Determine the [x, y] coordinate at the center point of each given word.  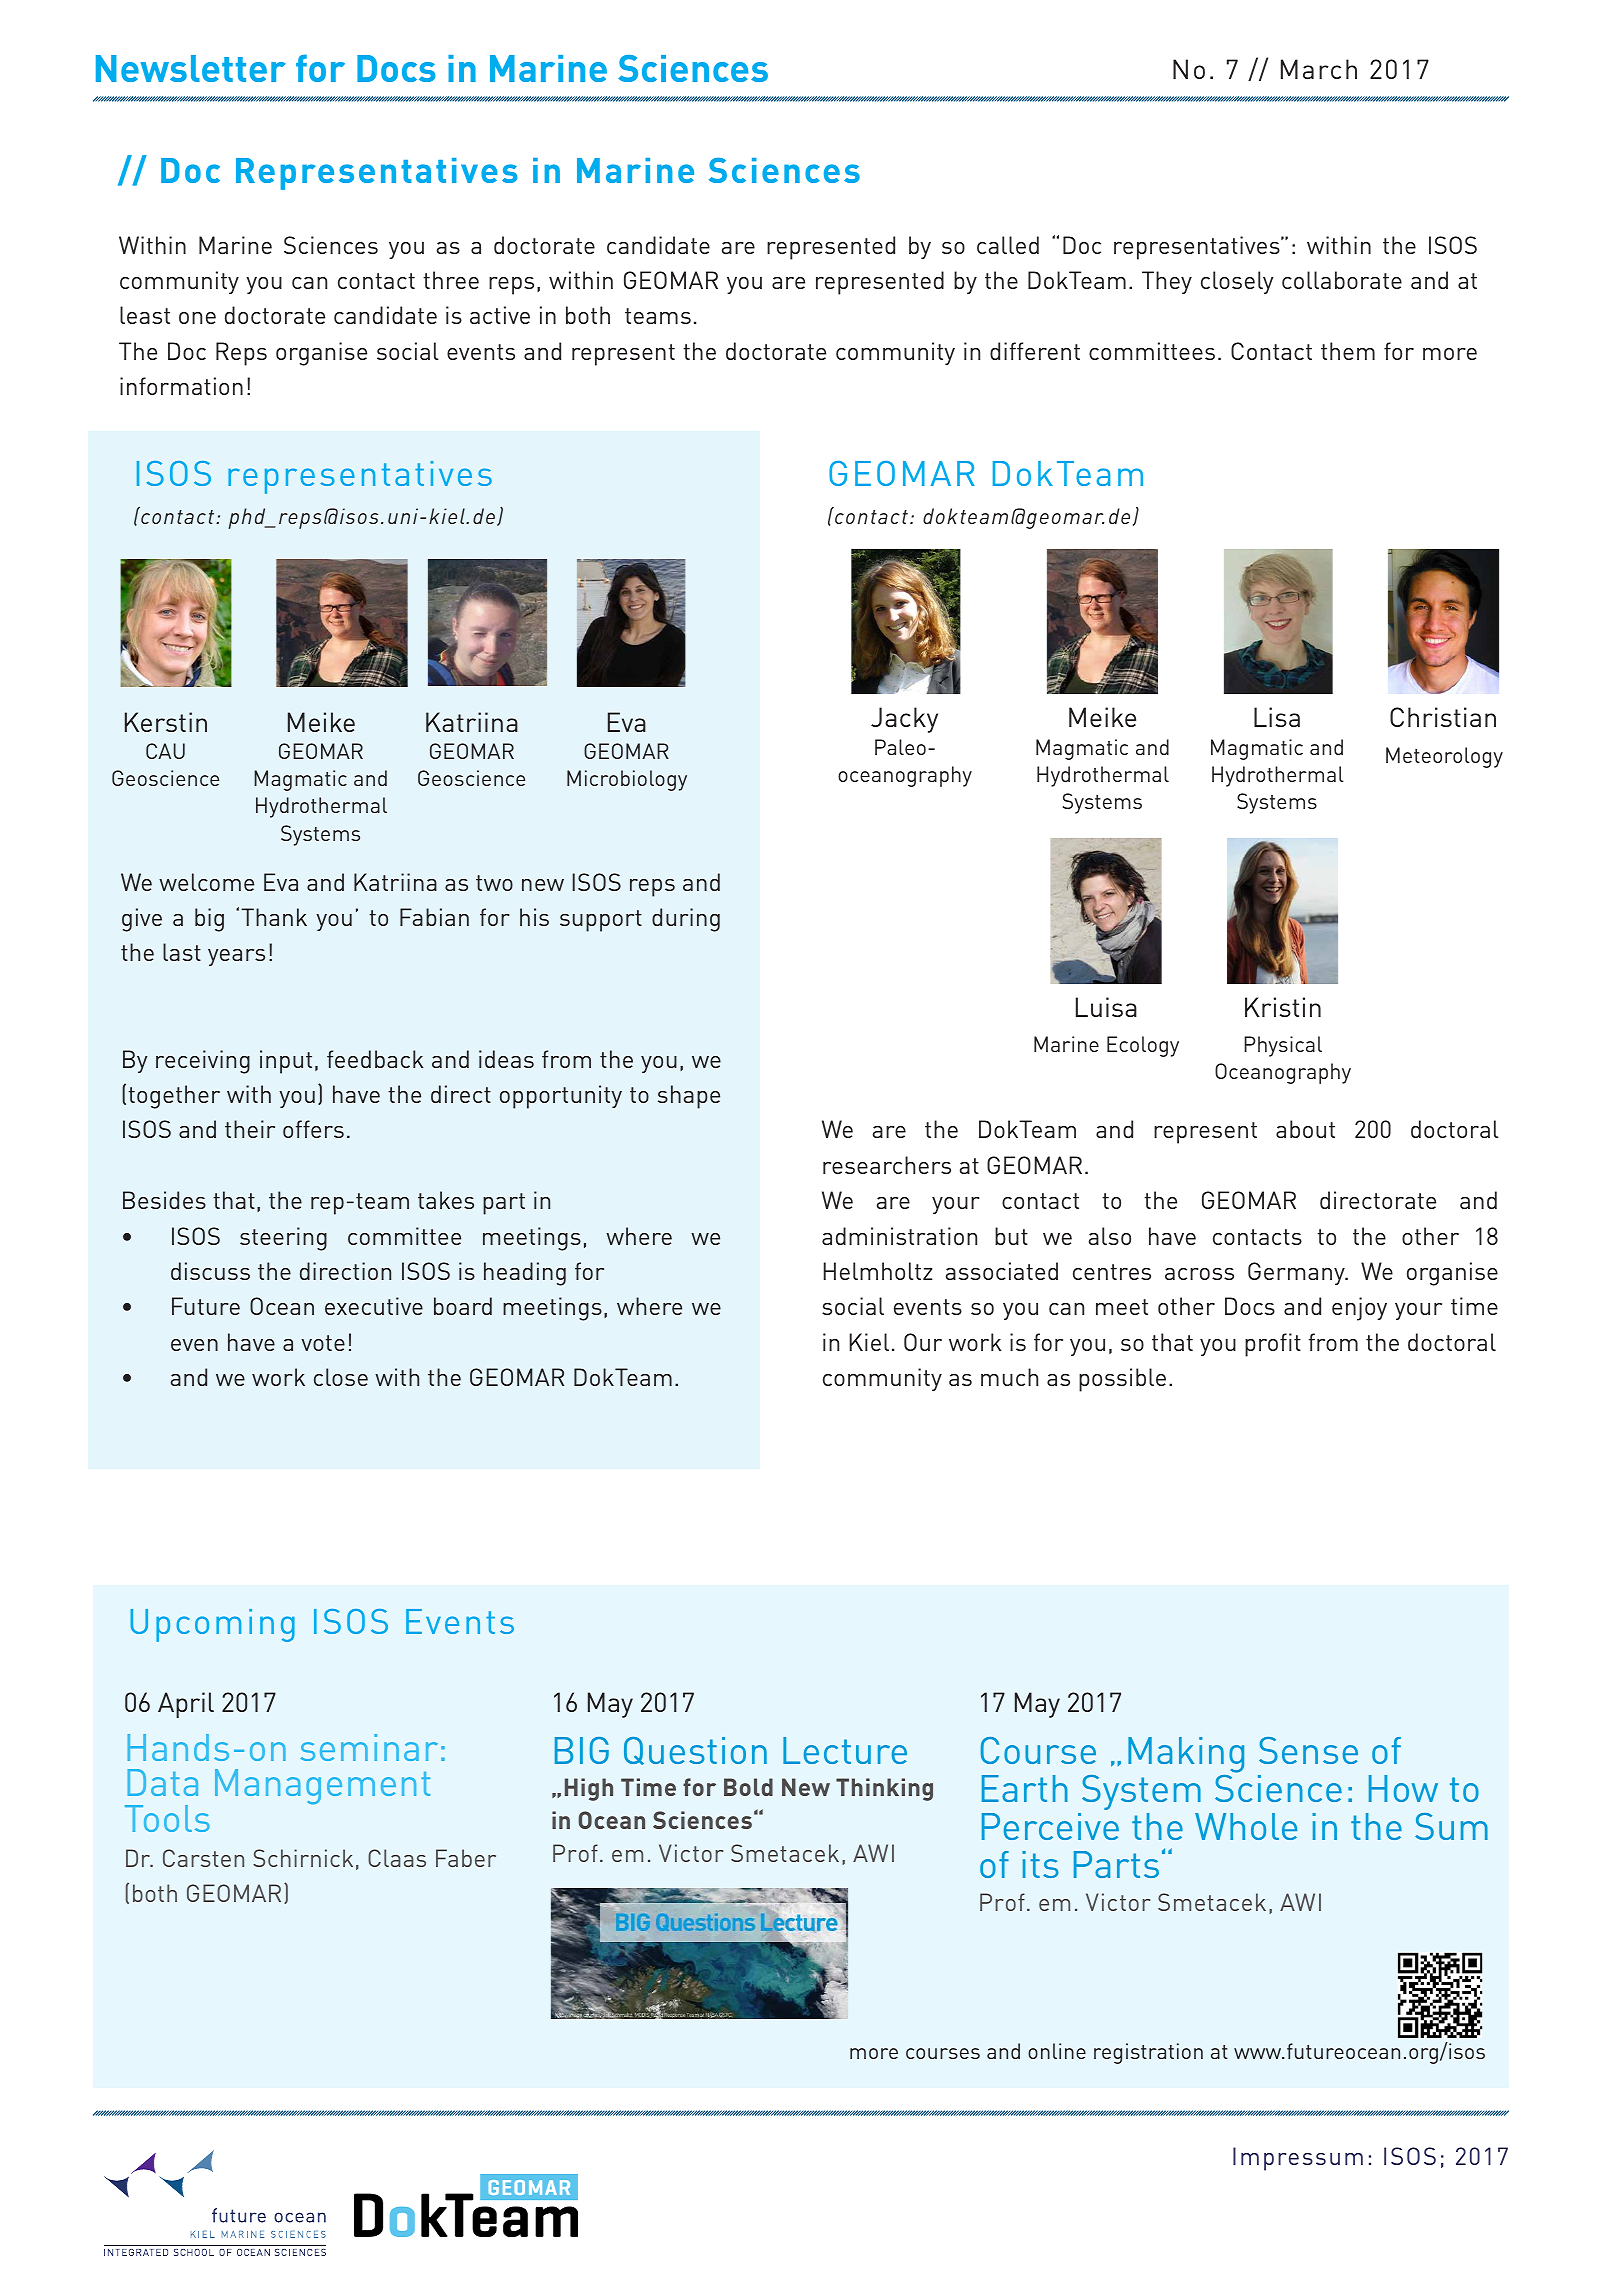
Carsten [203, 1858]
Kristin [1283, 1007]
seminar [369, 1747]
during [686, 920]
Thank [274, 917]
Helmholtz [878, 1271]
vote [323, 1343]
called [1008, 245]
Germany [1297, 1273]
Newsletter [191, 68]
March [1319, 69]
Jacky [904, 720]
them [1348, 351]
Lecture [845, 1750]
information [181, 386]
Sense [1308, 1750]
